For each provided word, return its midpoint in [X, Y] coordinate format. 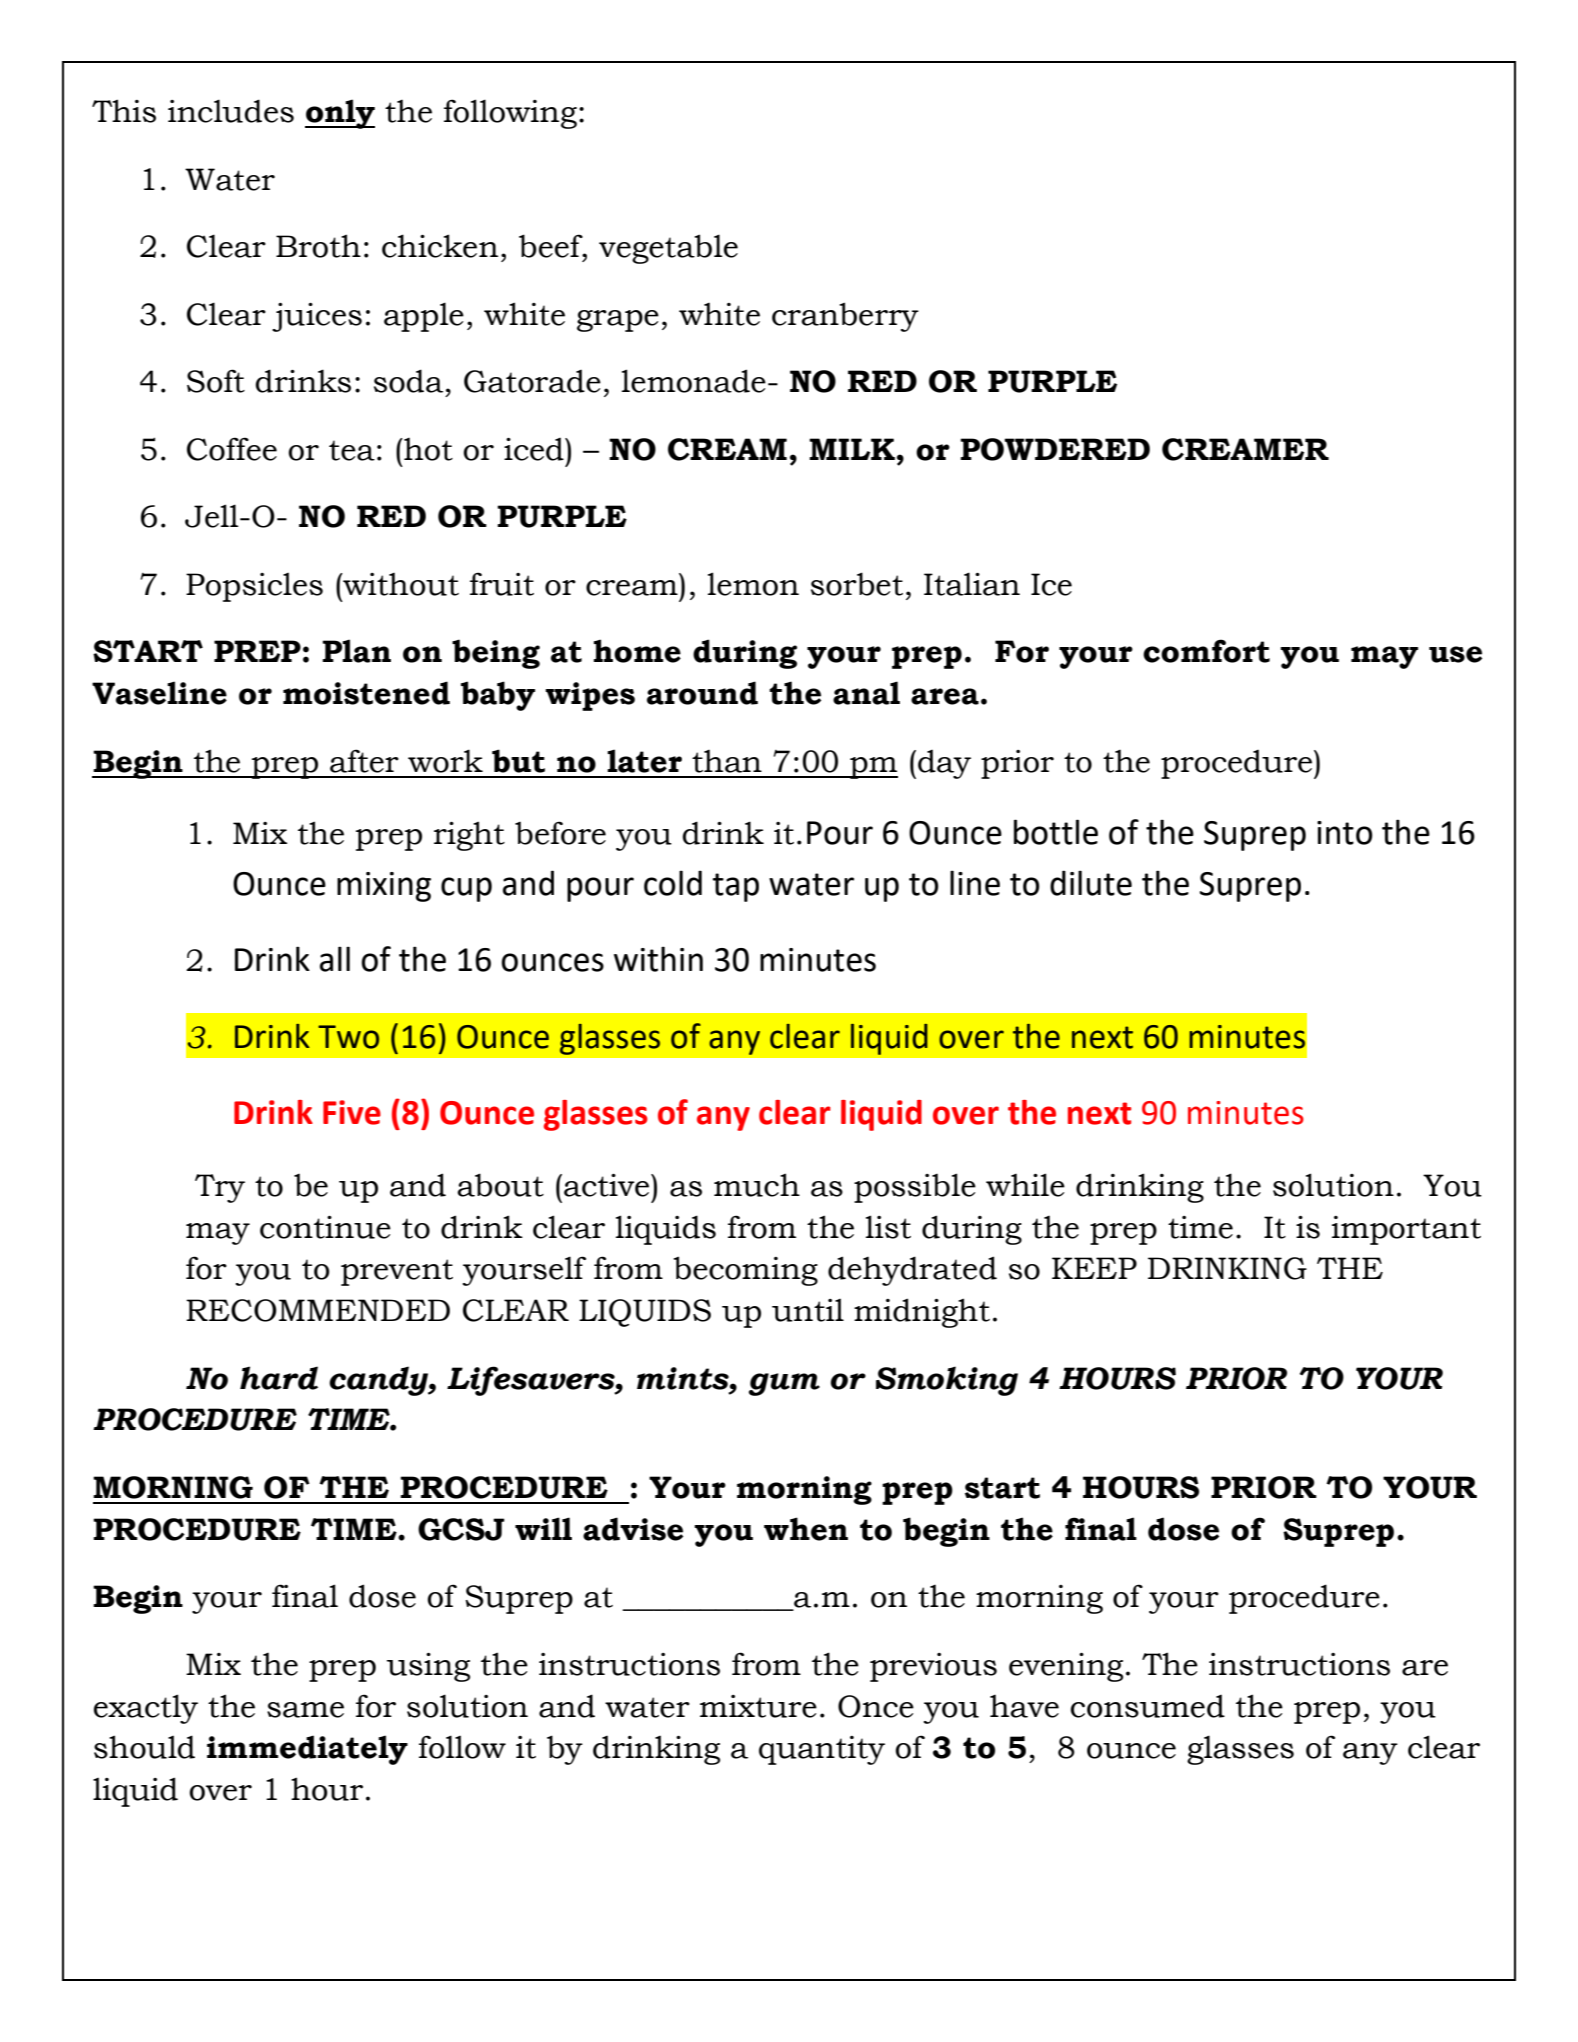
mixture [758, 1706]
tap [736, 887]
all [335, 959]
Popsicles [254, 587]
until [808, 1310]
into [1345, 833]
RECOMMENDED [318, 1310]
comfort [1206, 651]
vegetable [668, 249]
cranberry [845, 317]
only [340, 114]
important [1406, 1230]
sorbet [857, 584]
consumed [1148, 1706]
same [305, 1710]
